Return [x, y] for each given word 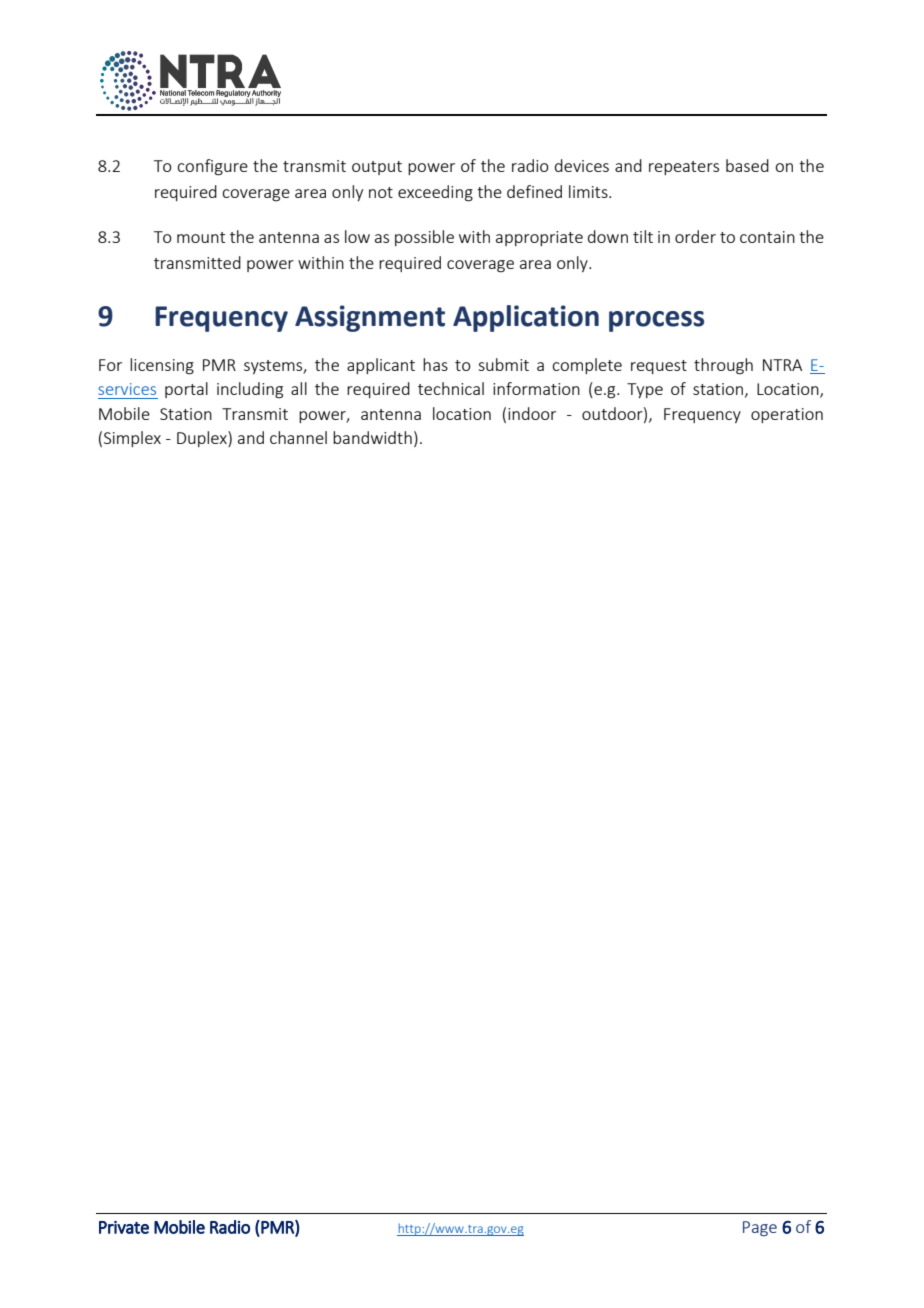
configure [212, 167]
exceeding [435, 193]
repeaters [684, 168]
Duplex [203, 439]
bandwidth [372, 437]
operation [787, 415]
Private [124, 1227]
